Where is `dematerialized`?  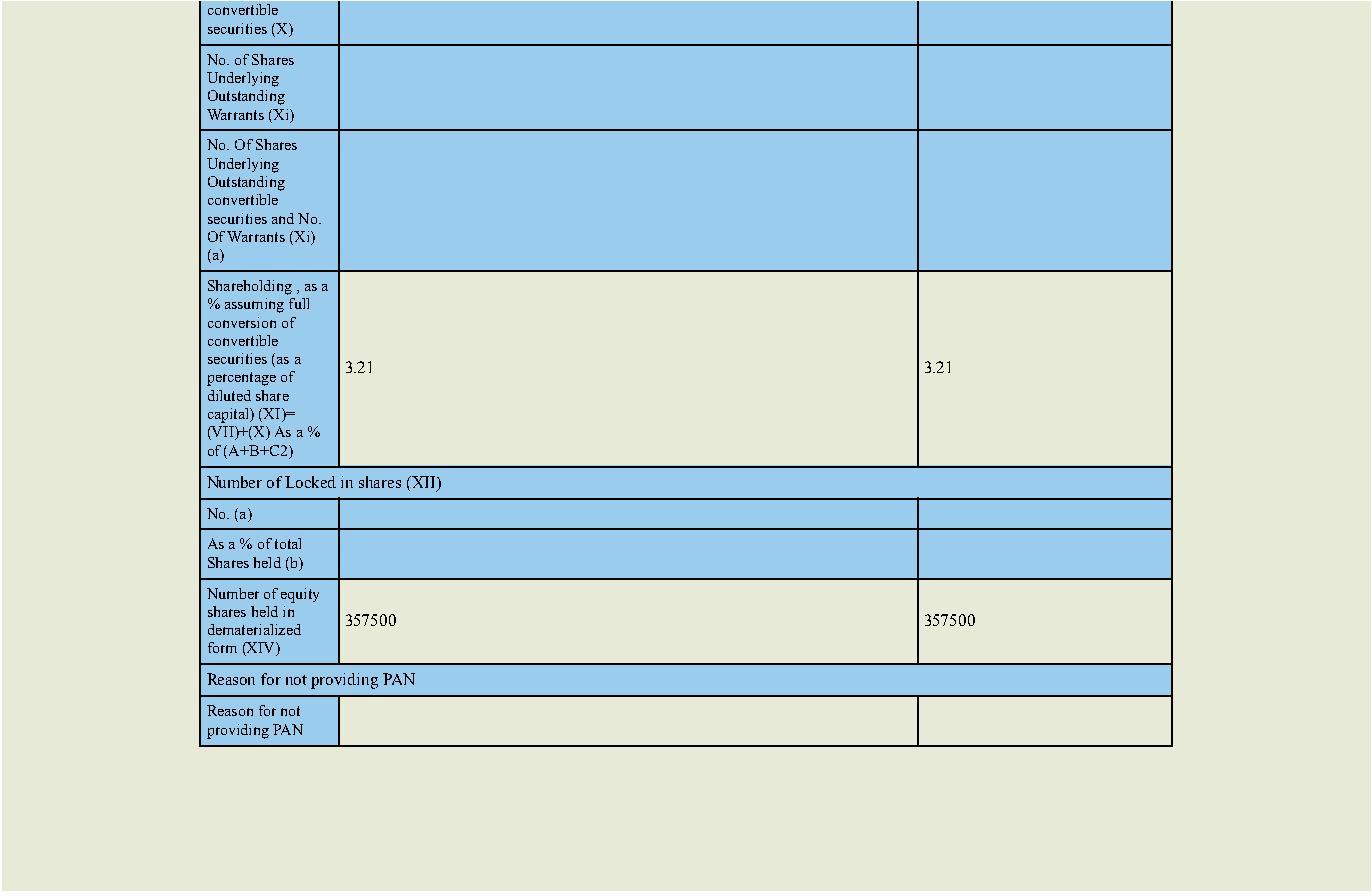 dematerialized is located at coordinates (254, 629).
